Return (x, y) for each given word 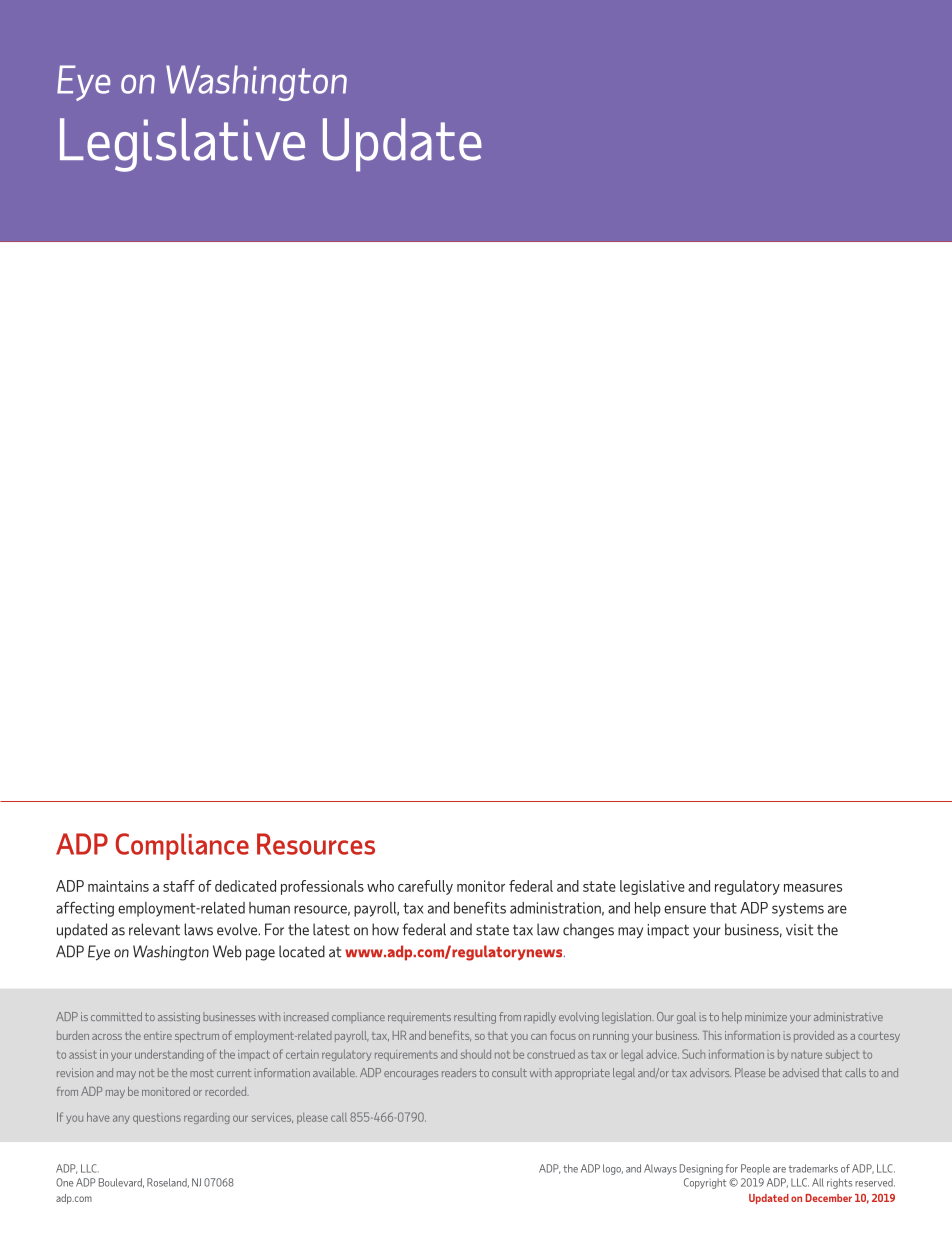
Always (660, 1169)
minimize (766, 1016)
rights (839, 1183)
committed (116, 1016)
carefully (425, 887)
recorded (227, 1091)
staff (179, 886)
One (64, 1182)
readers (459, 1072)
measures (813, 888)
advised (801, 1072)
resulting (475, 1018)
